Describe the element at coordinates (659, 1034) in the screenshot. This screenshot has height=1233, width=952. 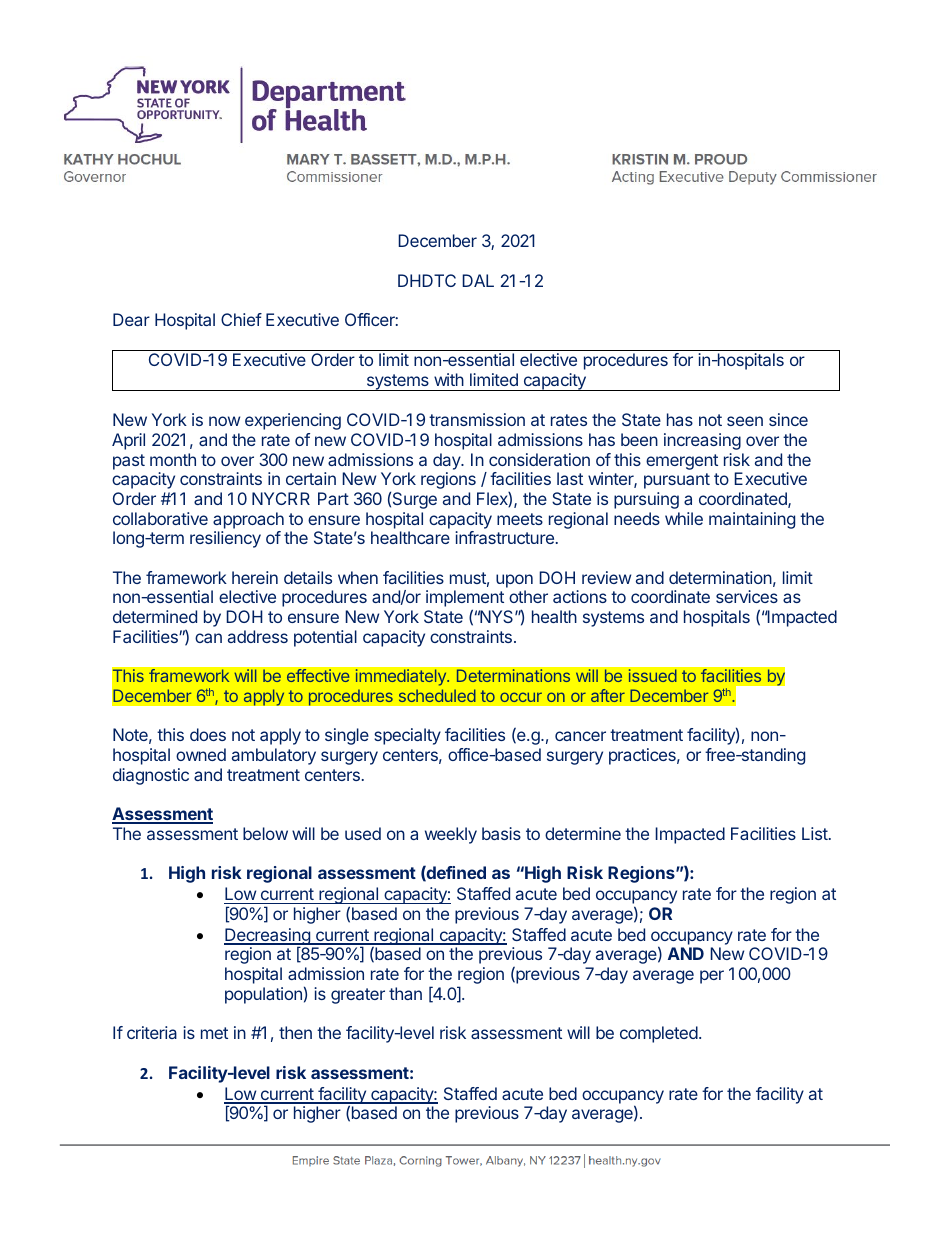
I see `completed` at that location.
